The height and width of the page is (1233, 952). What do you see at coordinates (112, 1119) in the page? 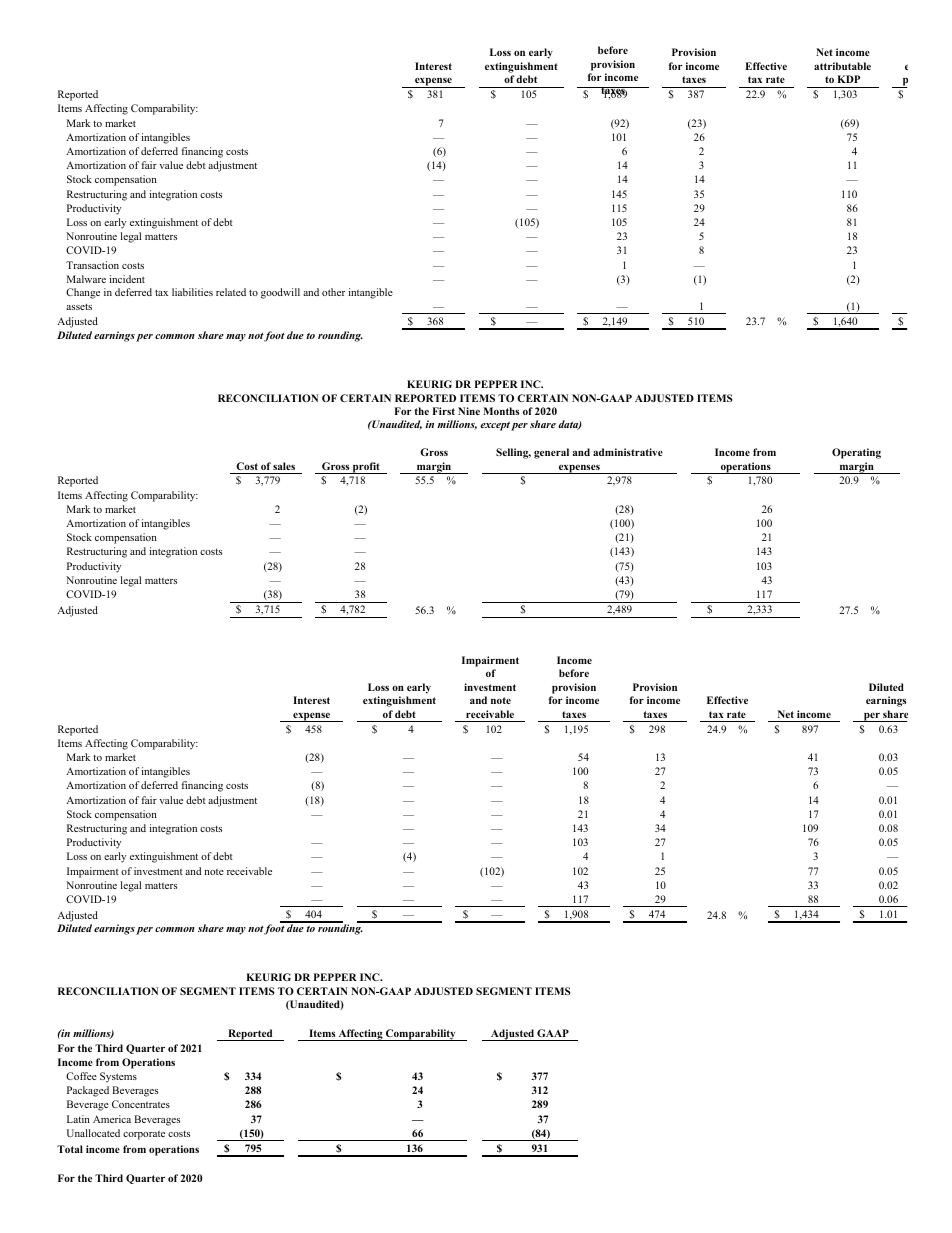
I see `America` at bounding box center [112, 1119].
